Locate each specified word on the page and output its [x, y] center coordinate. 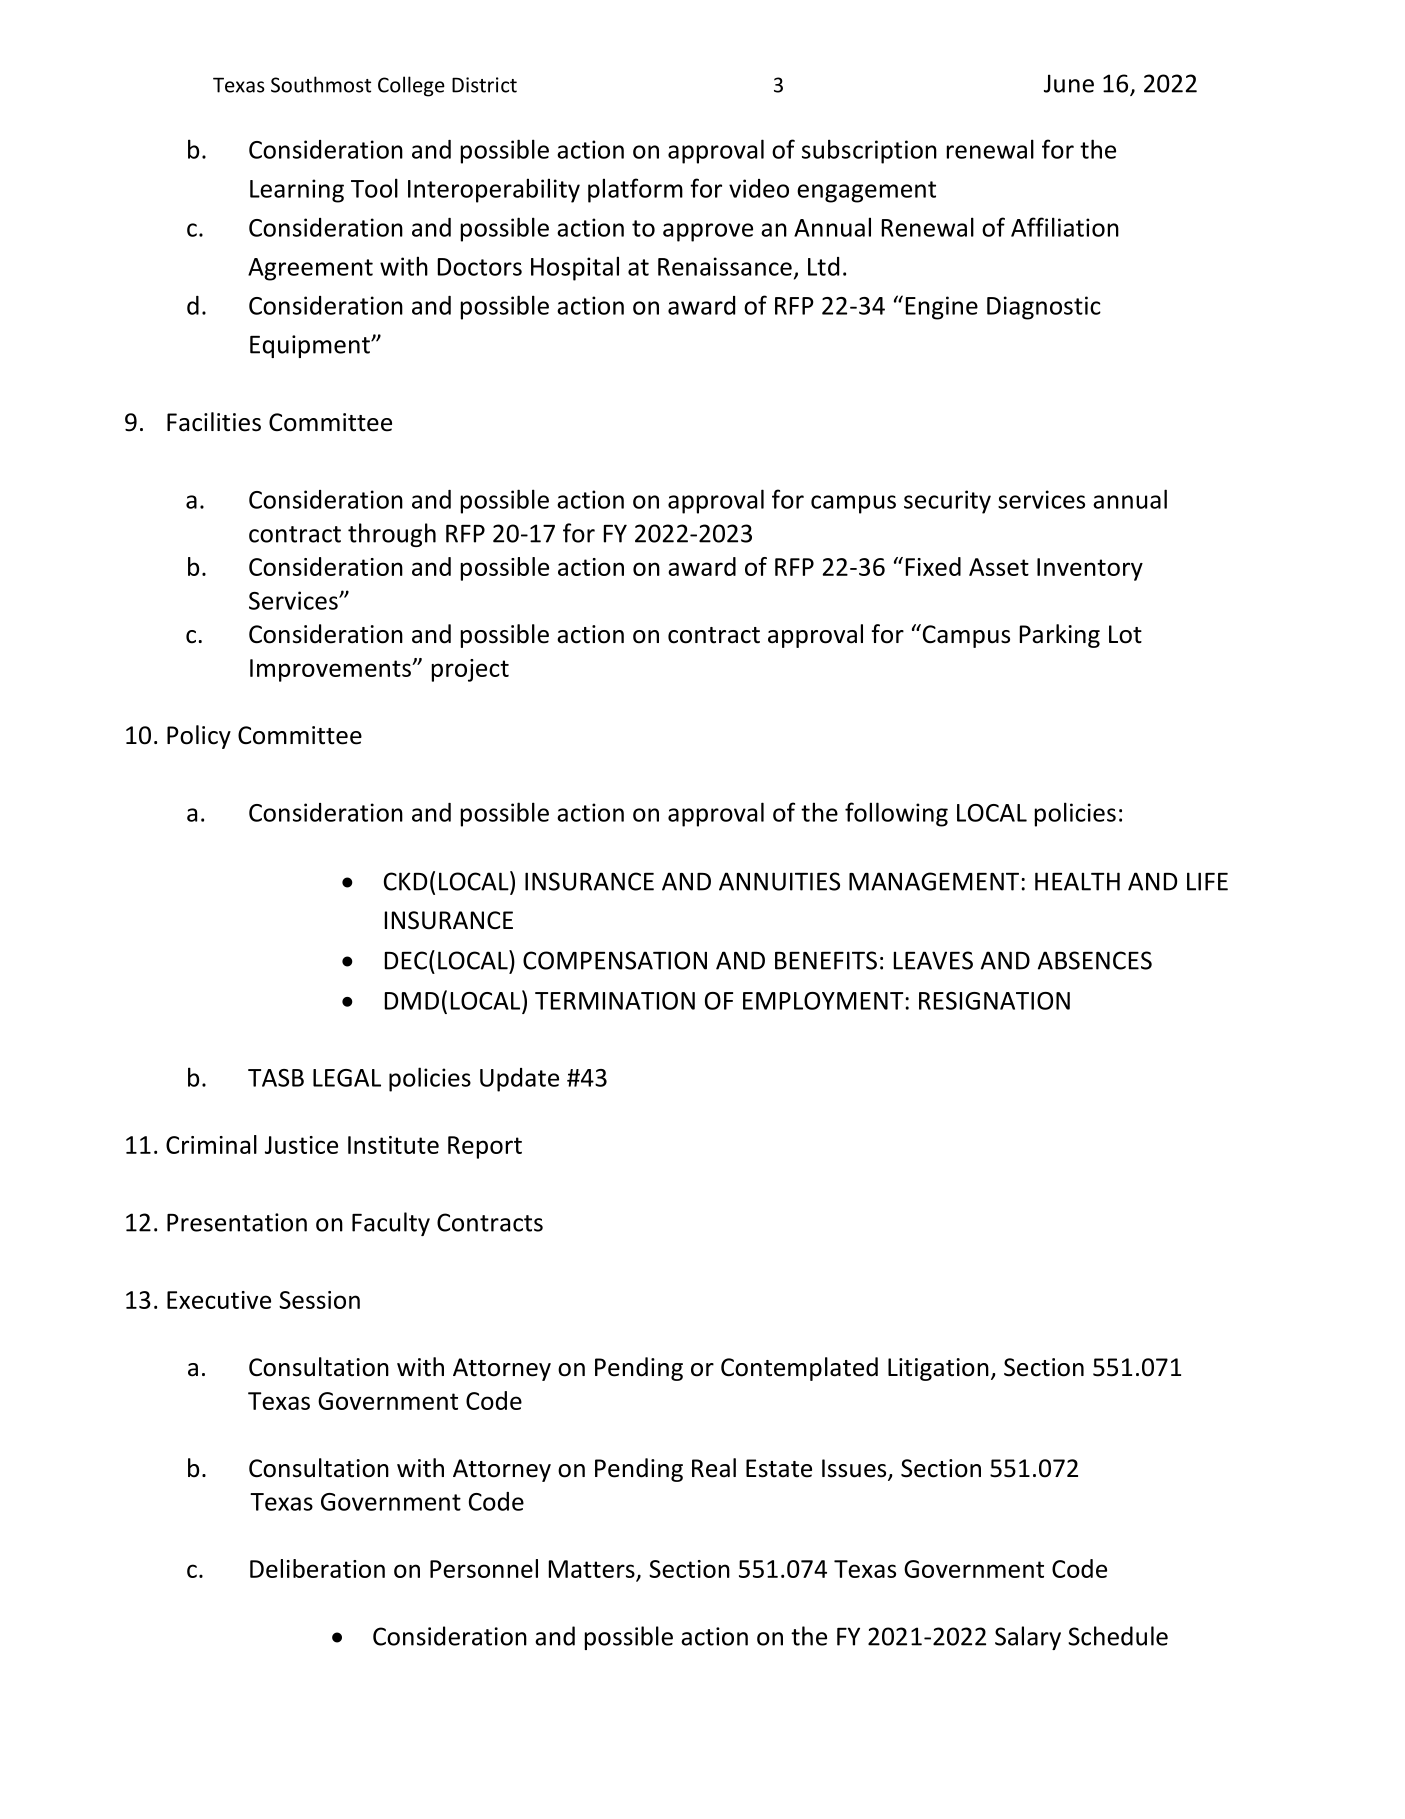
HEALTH [1077, 881]
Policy [199, 737]
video [759, 188]
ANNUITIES [779, 881]
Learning [297, 191]
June [1069, 83]
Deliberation [317, 1568]
